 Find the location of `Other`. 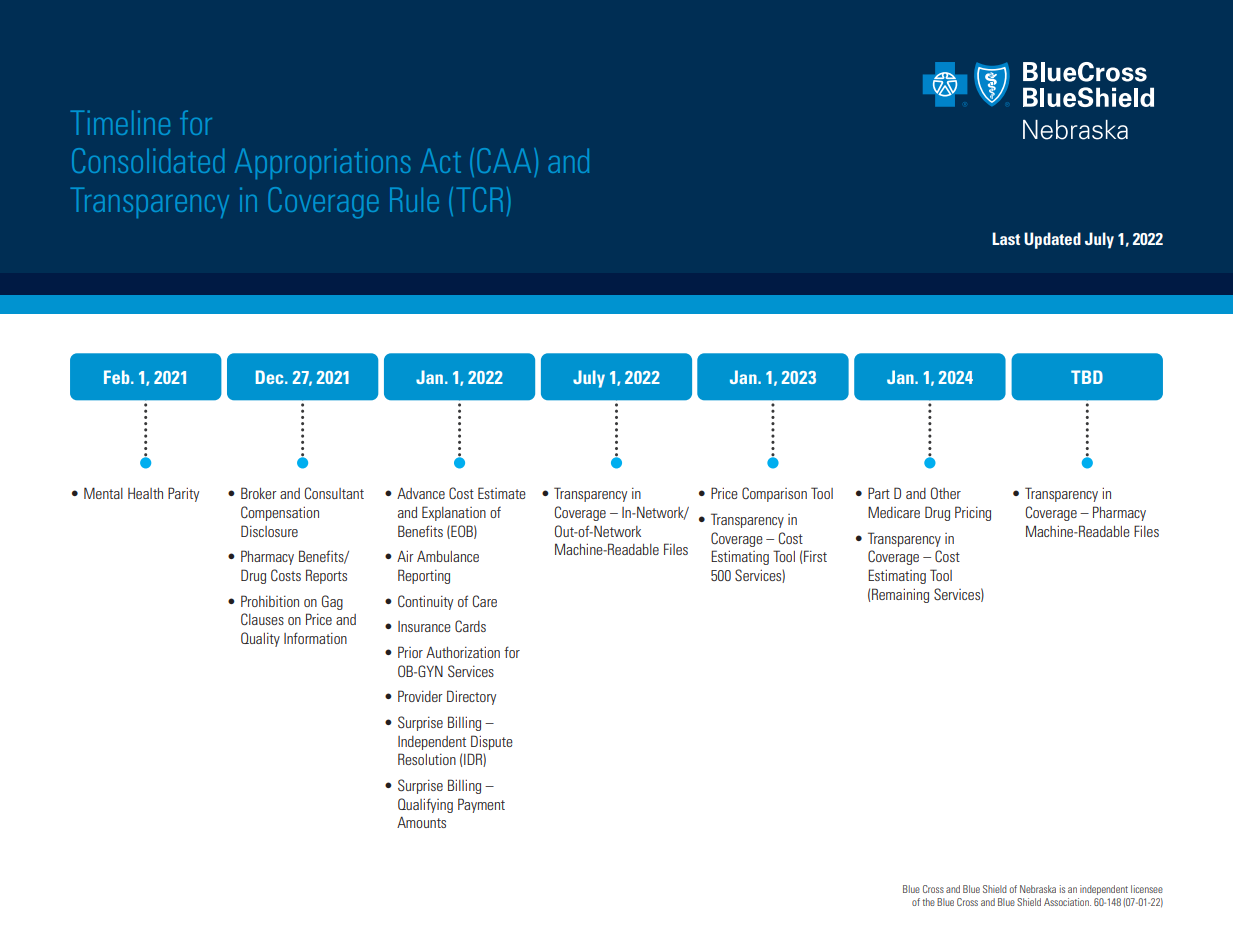

Other is located at coordinates (946, 493).
